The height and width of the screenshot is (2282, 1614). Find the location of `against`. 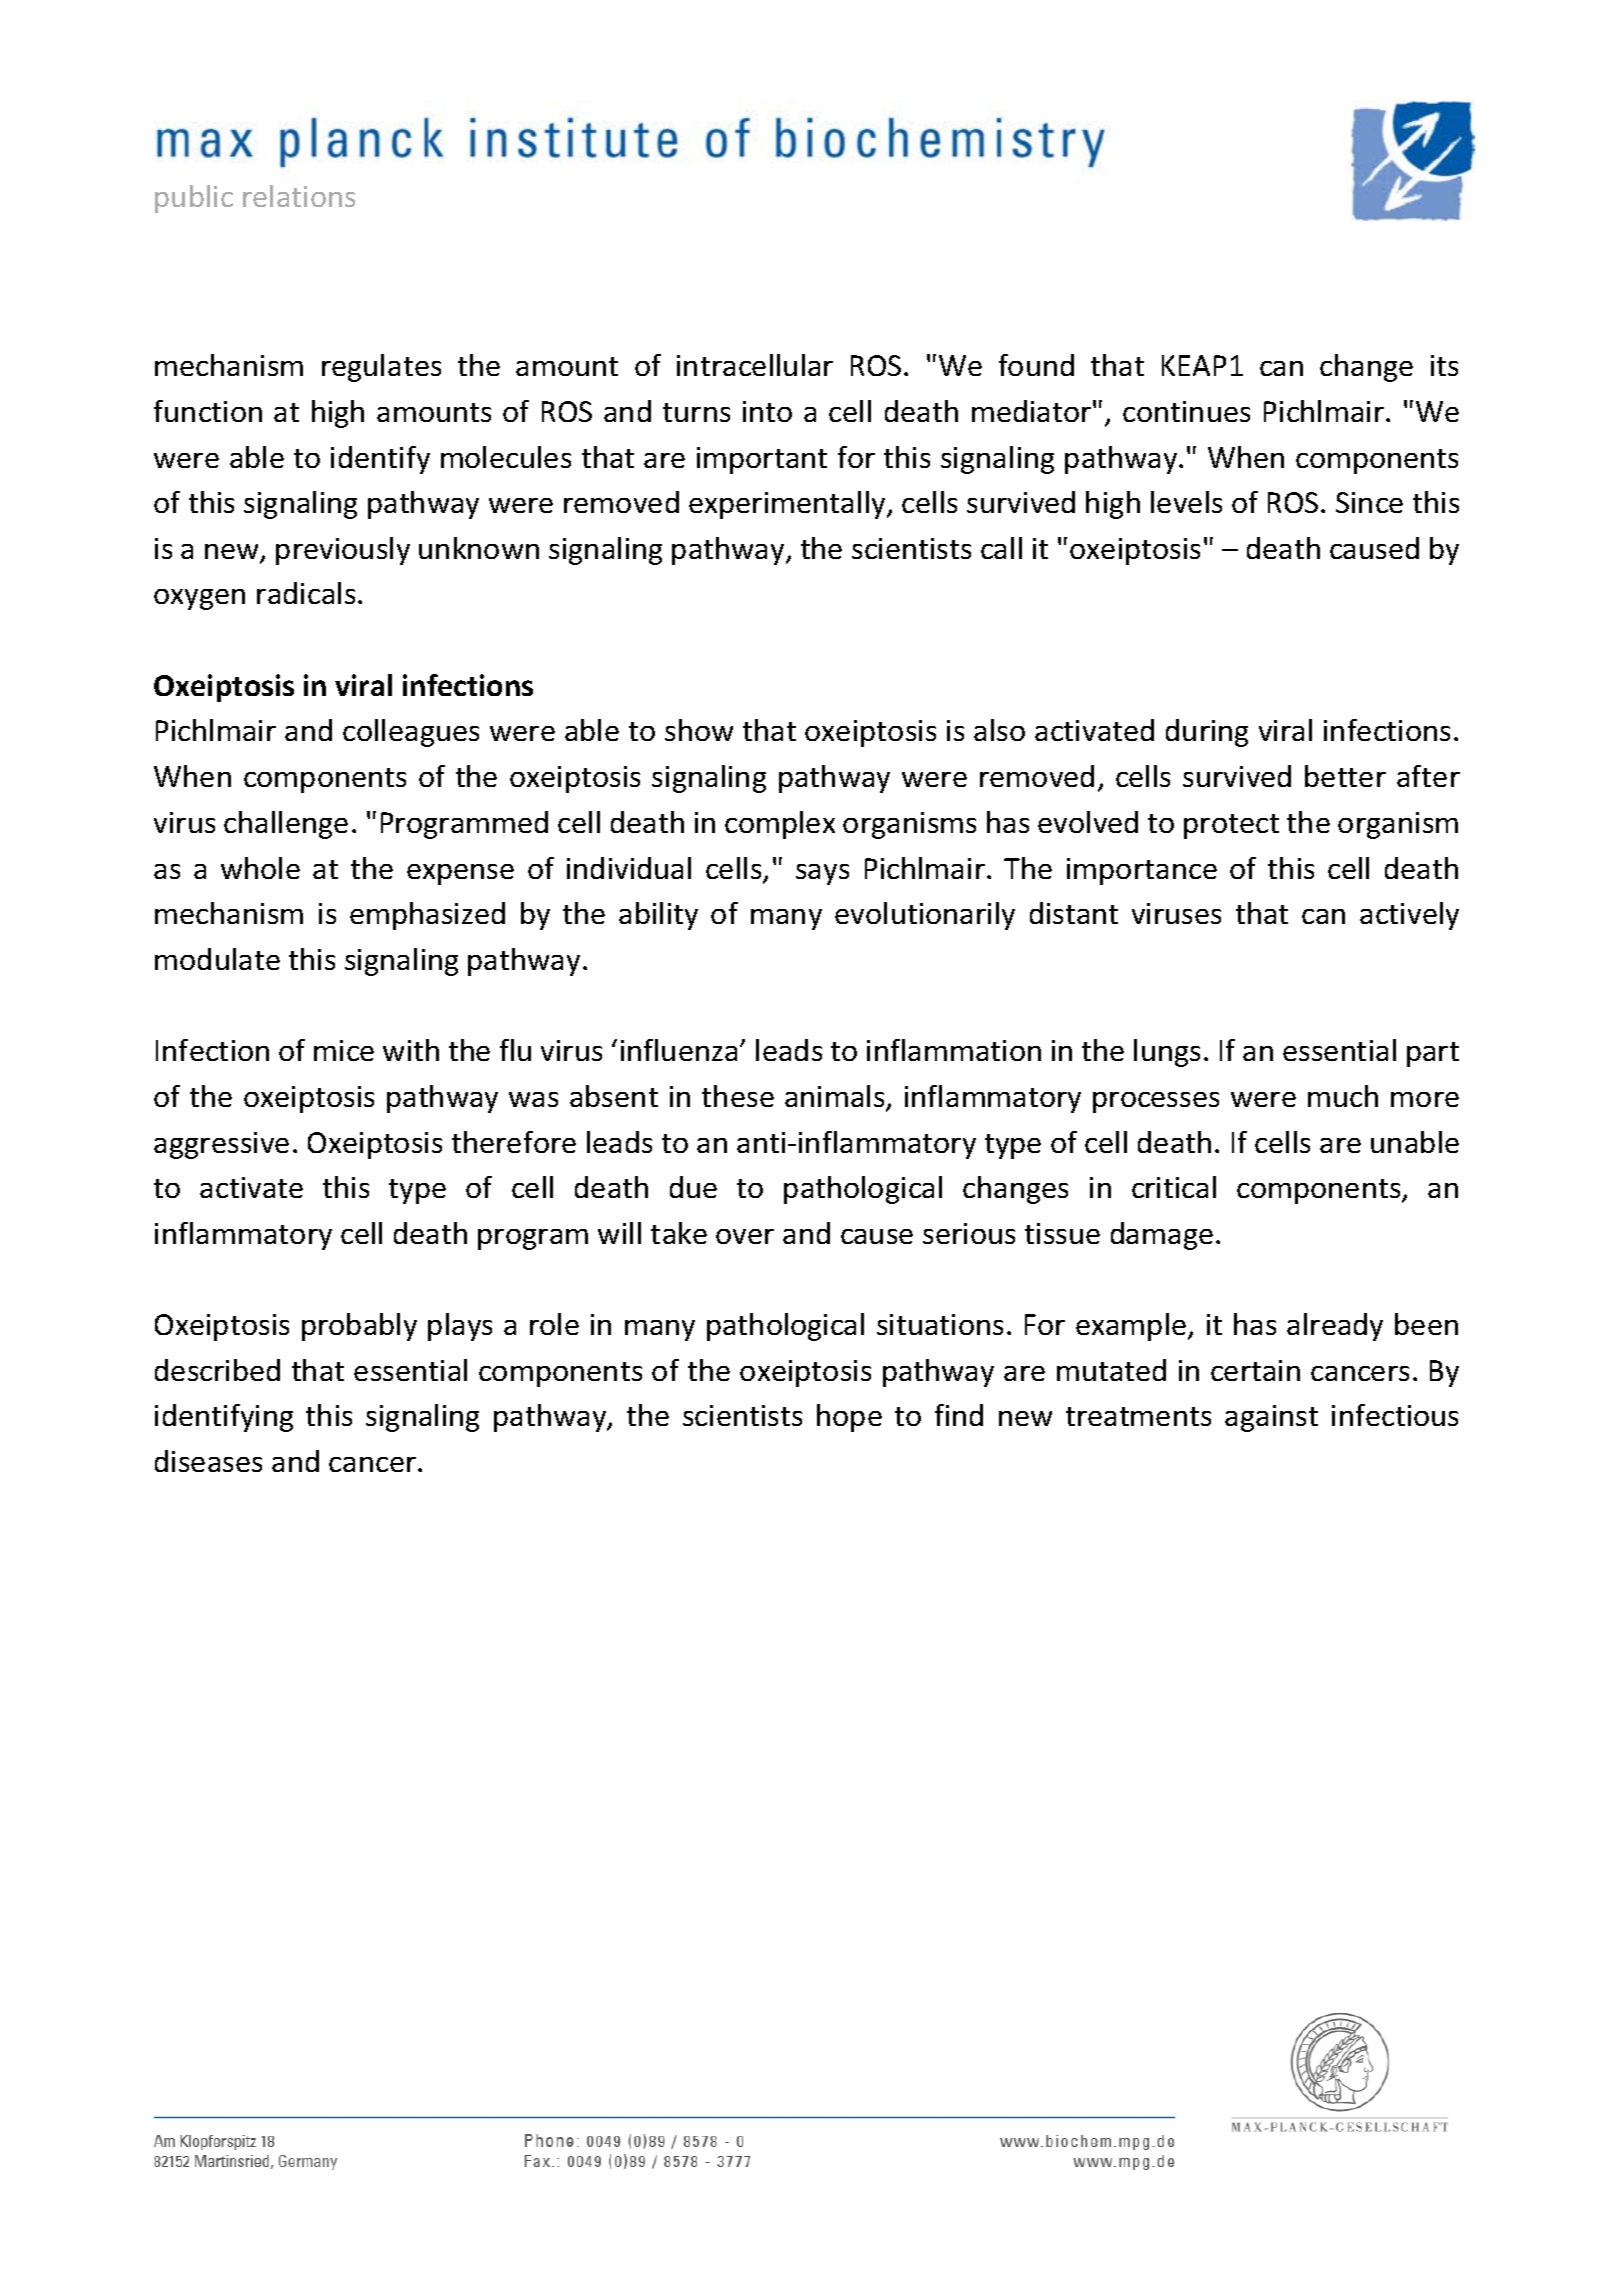

against is located at coordinates (1271, 1418).
